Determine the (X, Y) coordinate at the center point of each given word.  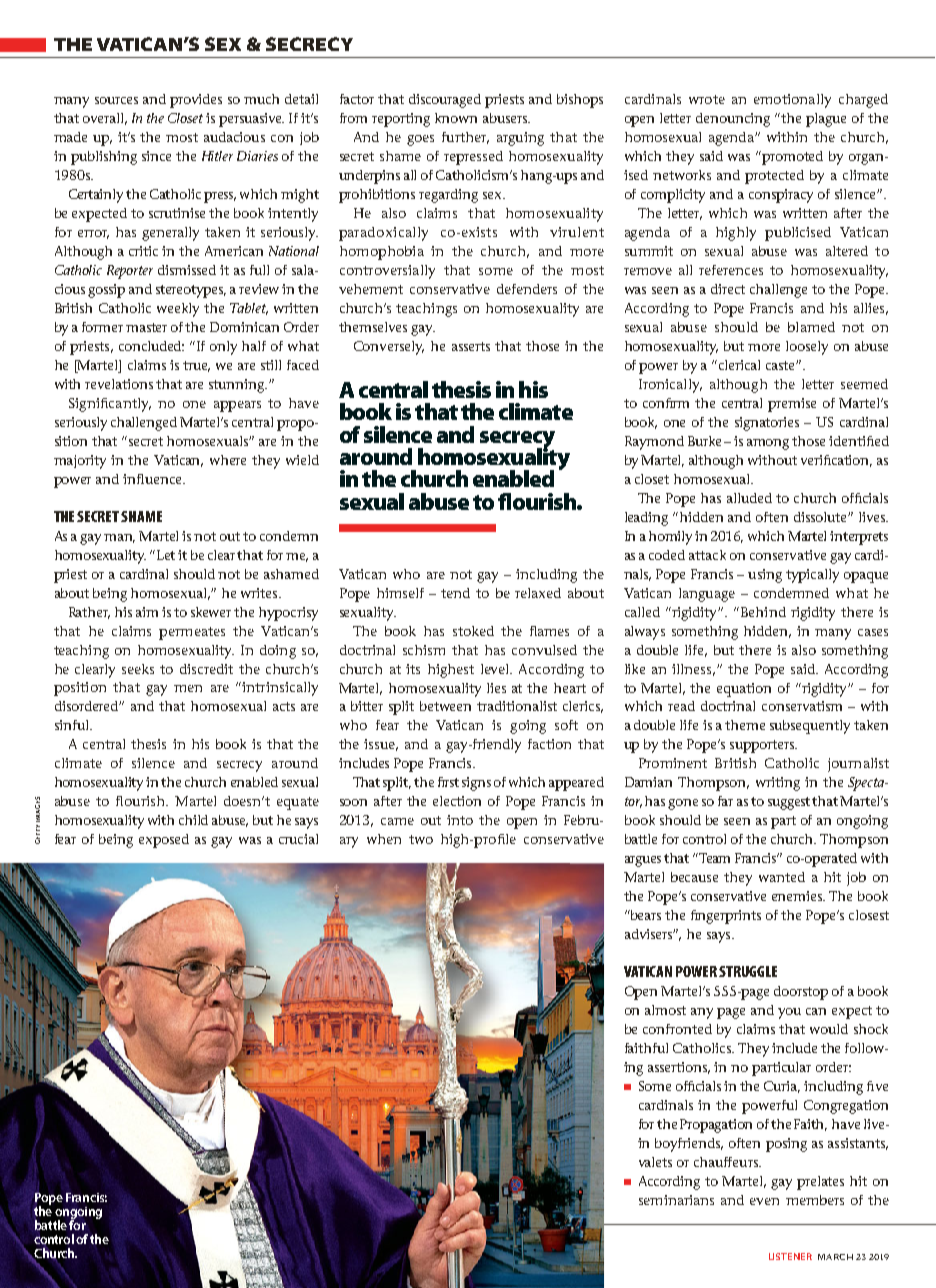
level (496, 669)
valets (655, 1162)
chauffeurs (727, 1162)
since (156, 156)
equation (744, 690)
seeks (138, 669)
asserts (471, 346)
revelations (119, 384)
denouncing (733, 120)
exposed (164, 841)
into (460, 820)
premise (792, 405)
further (465, 138)
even (764, 1201)
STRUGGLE (748, 971)
